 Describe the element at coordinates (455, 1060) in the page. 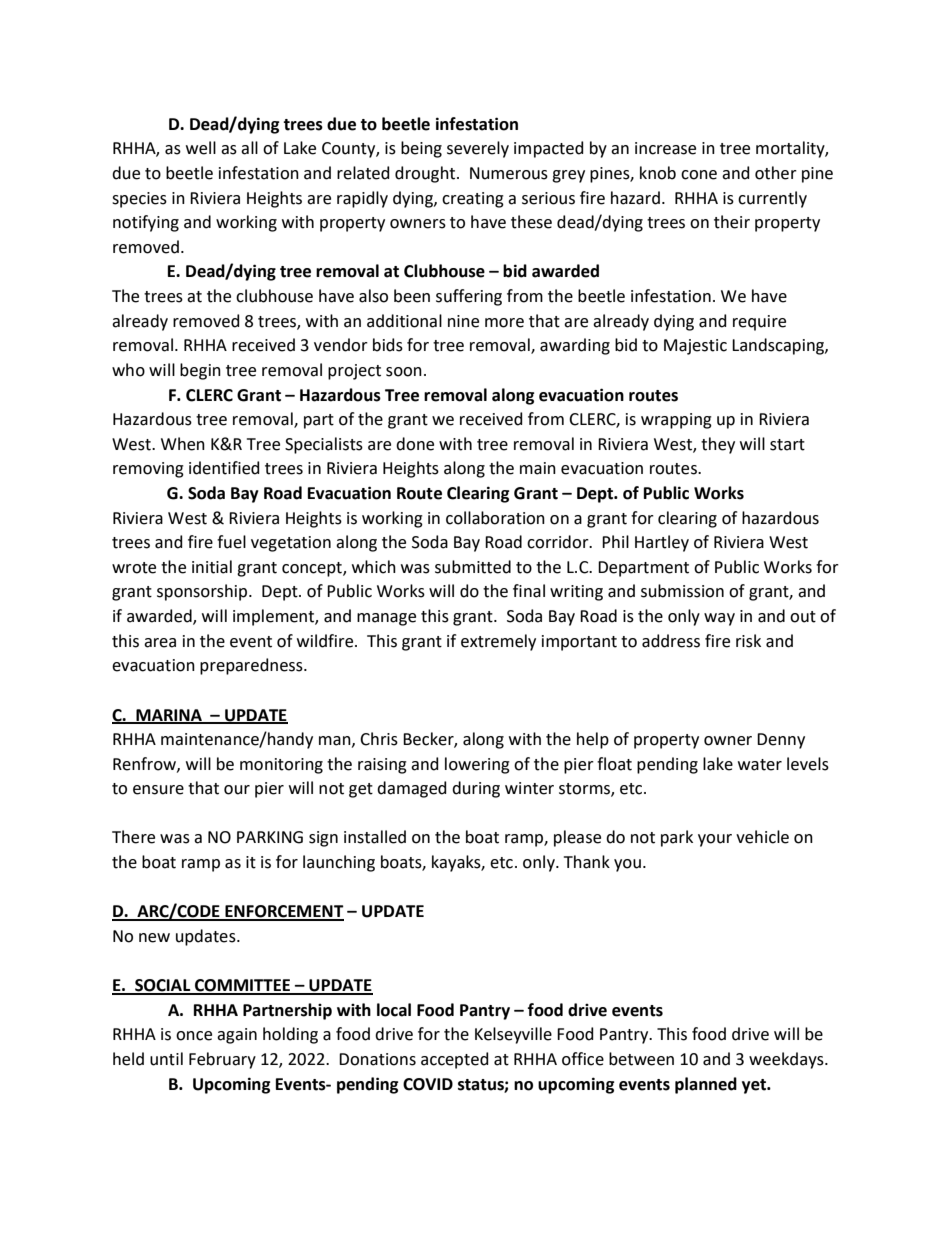

I see `accepted` at that location.
